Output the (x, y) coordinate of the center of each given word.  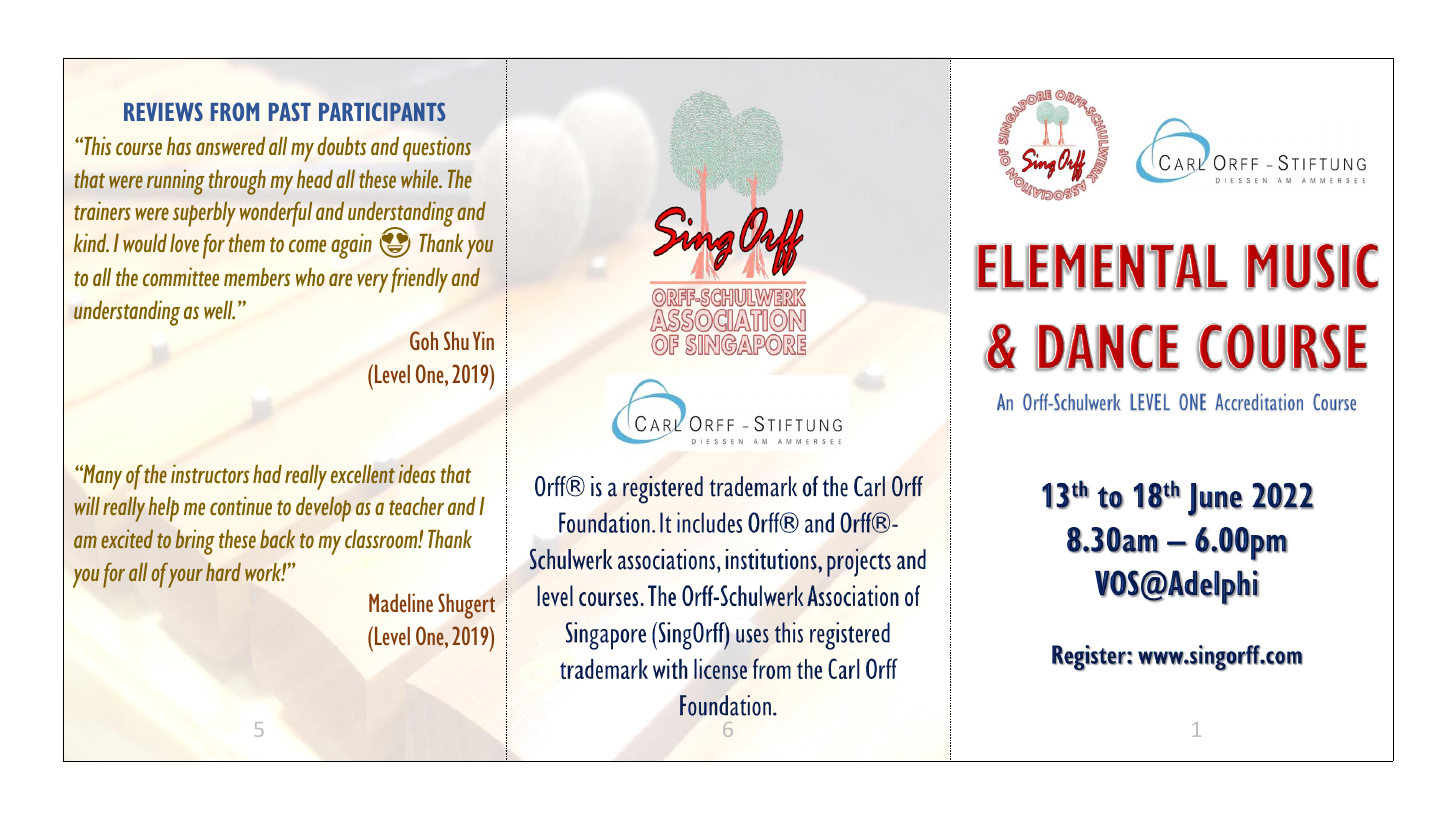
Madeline (401, 603)
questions (437, 149)
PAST (290, 111)
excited (127, 538)
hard (223, 572)
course (139, 149)
